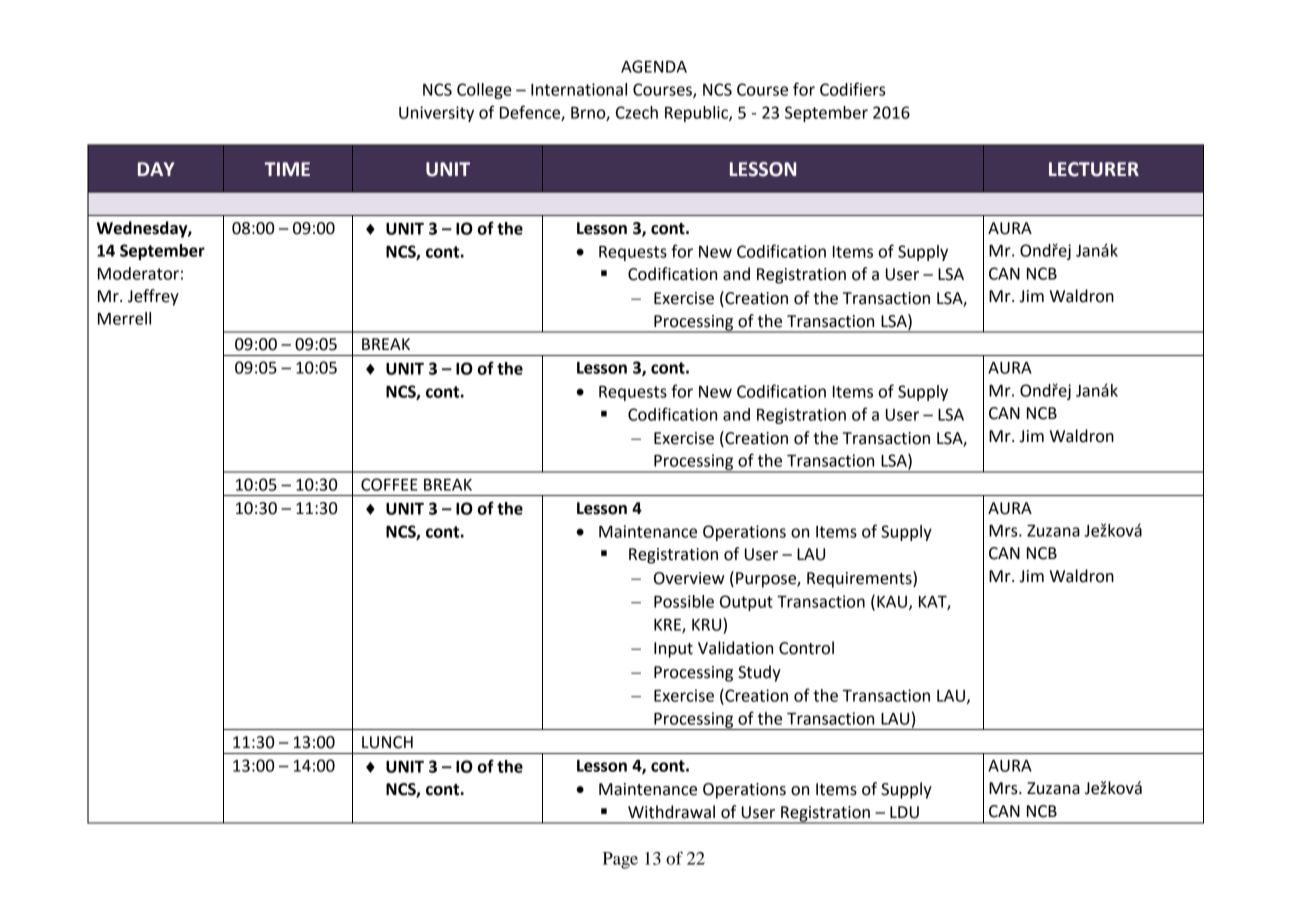 The image size is (1308, 924). What do you see at coordinates (697, 114) in the page?
I see `Republic` at bounding box center [697, 114].
